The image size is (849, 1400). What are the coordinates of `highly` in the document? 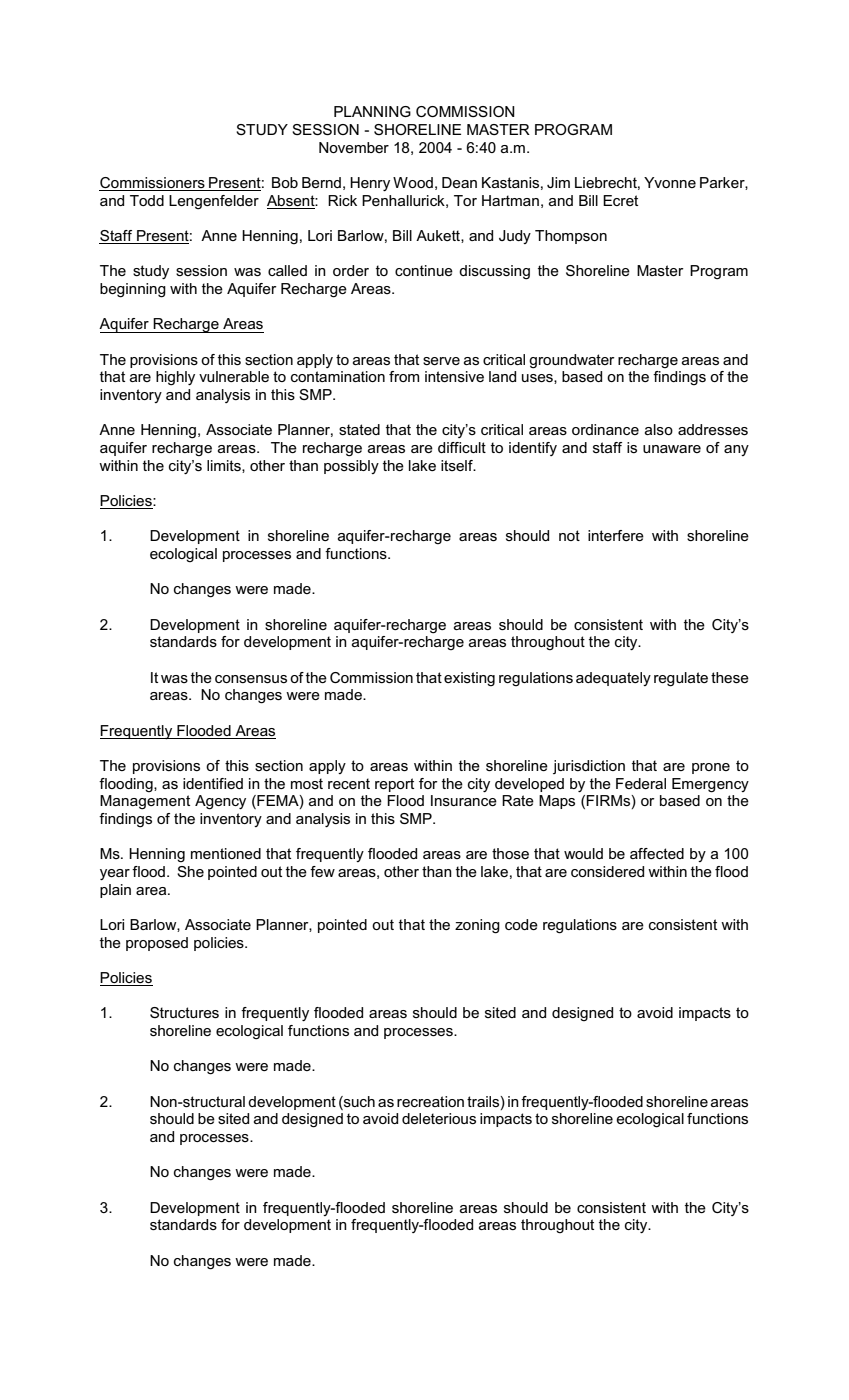 It's located at (175, 378).
